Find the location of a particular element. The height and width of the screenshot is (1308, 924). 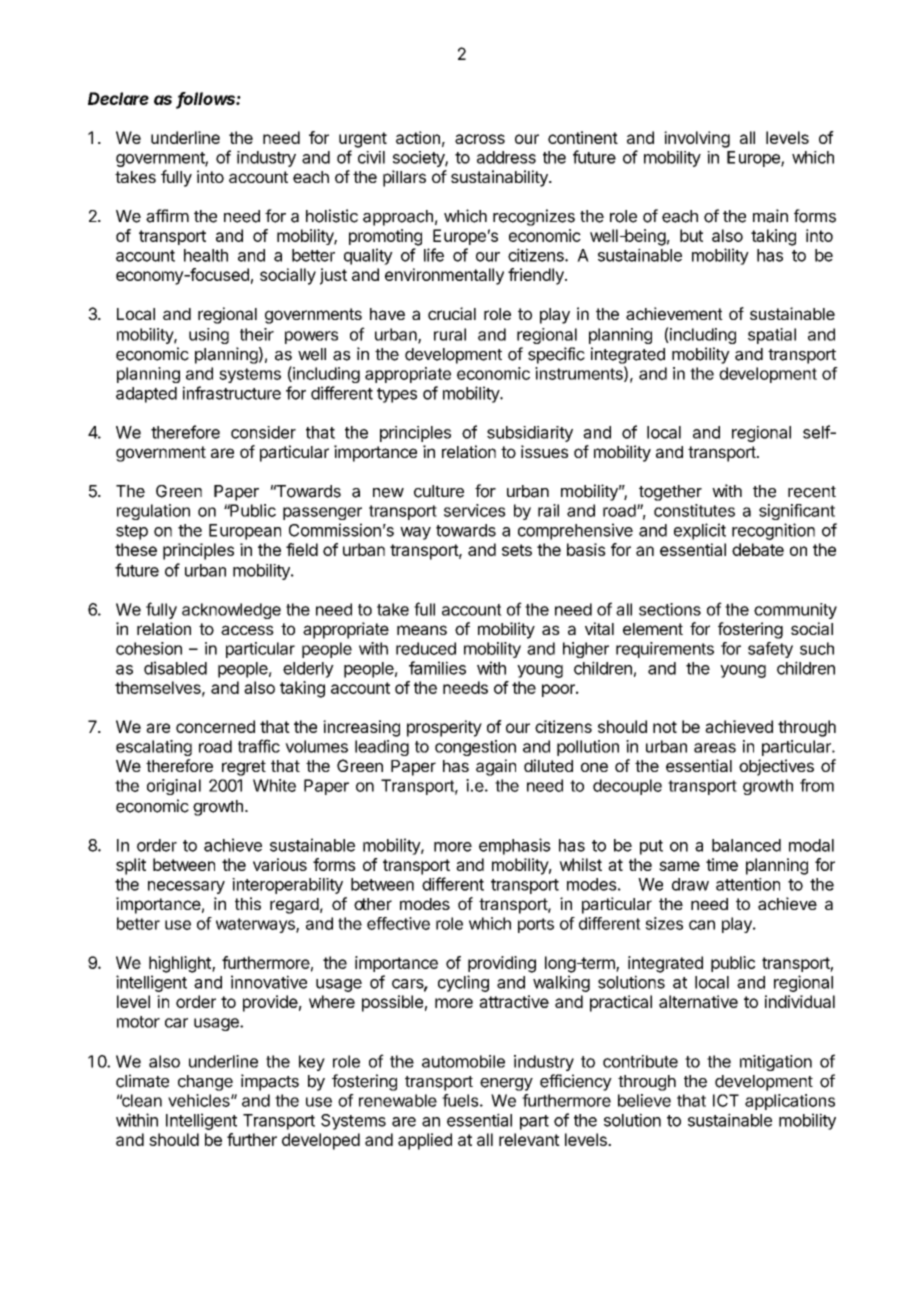

safety is located at coordinates (770, 650).
